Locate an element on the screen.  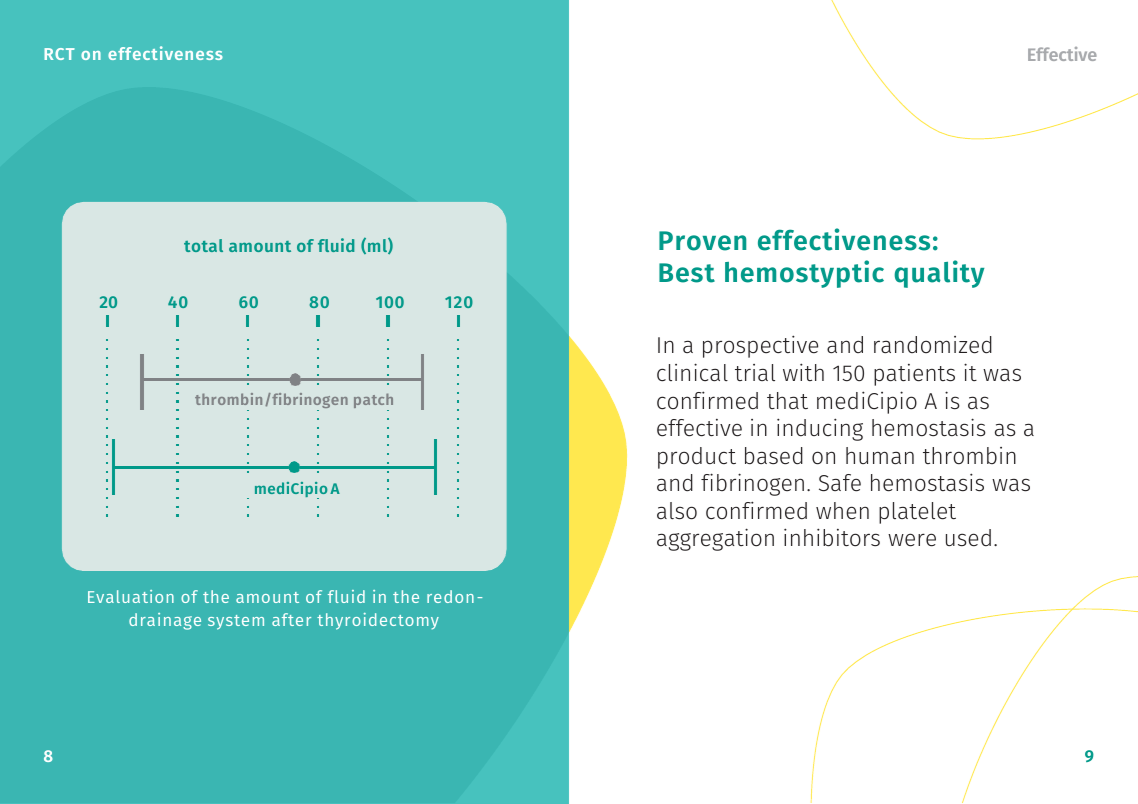
patch is located at coordinates (373, 402).
